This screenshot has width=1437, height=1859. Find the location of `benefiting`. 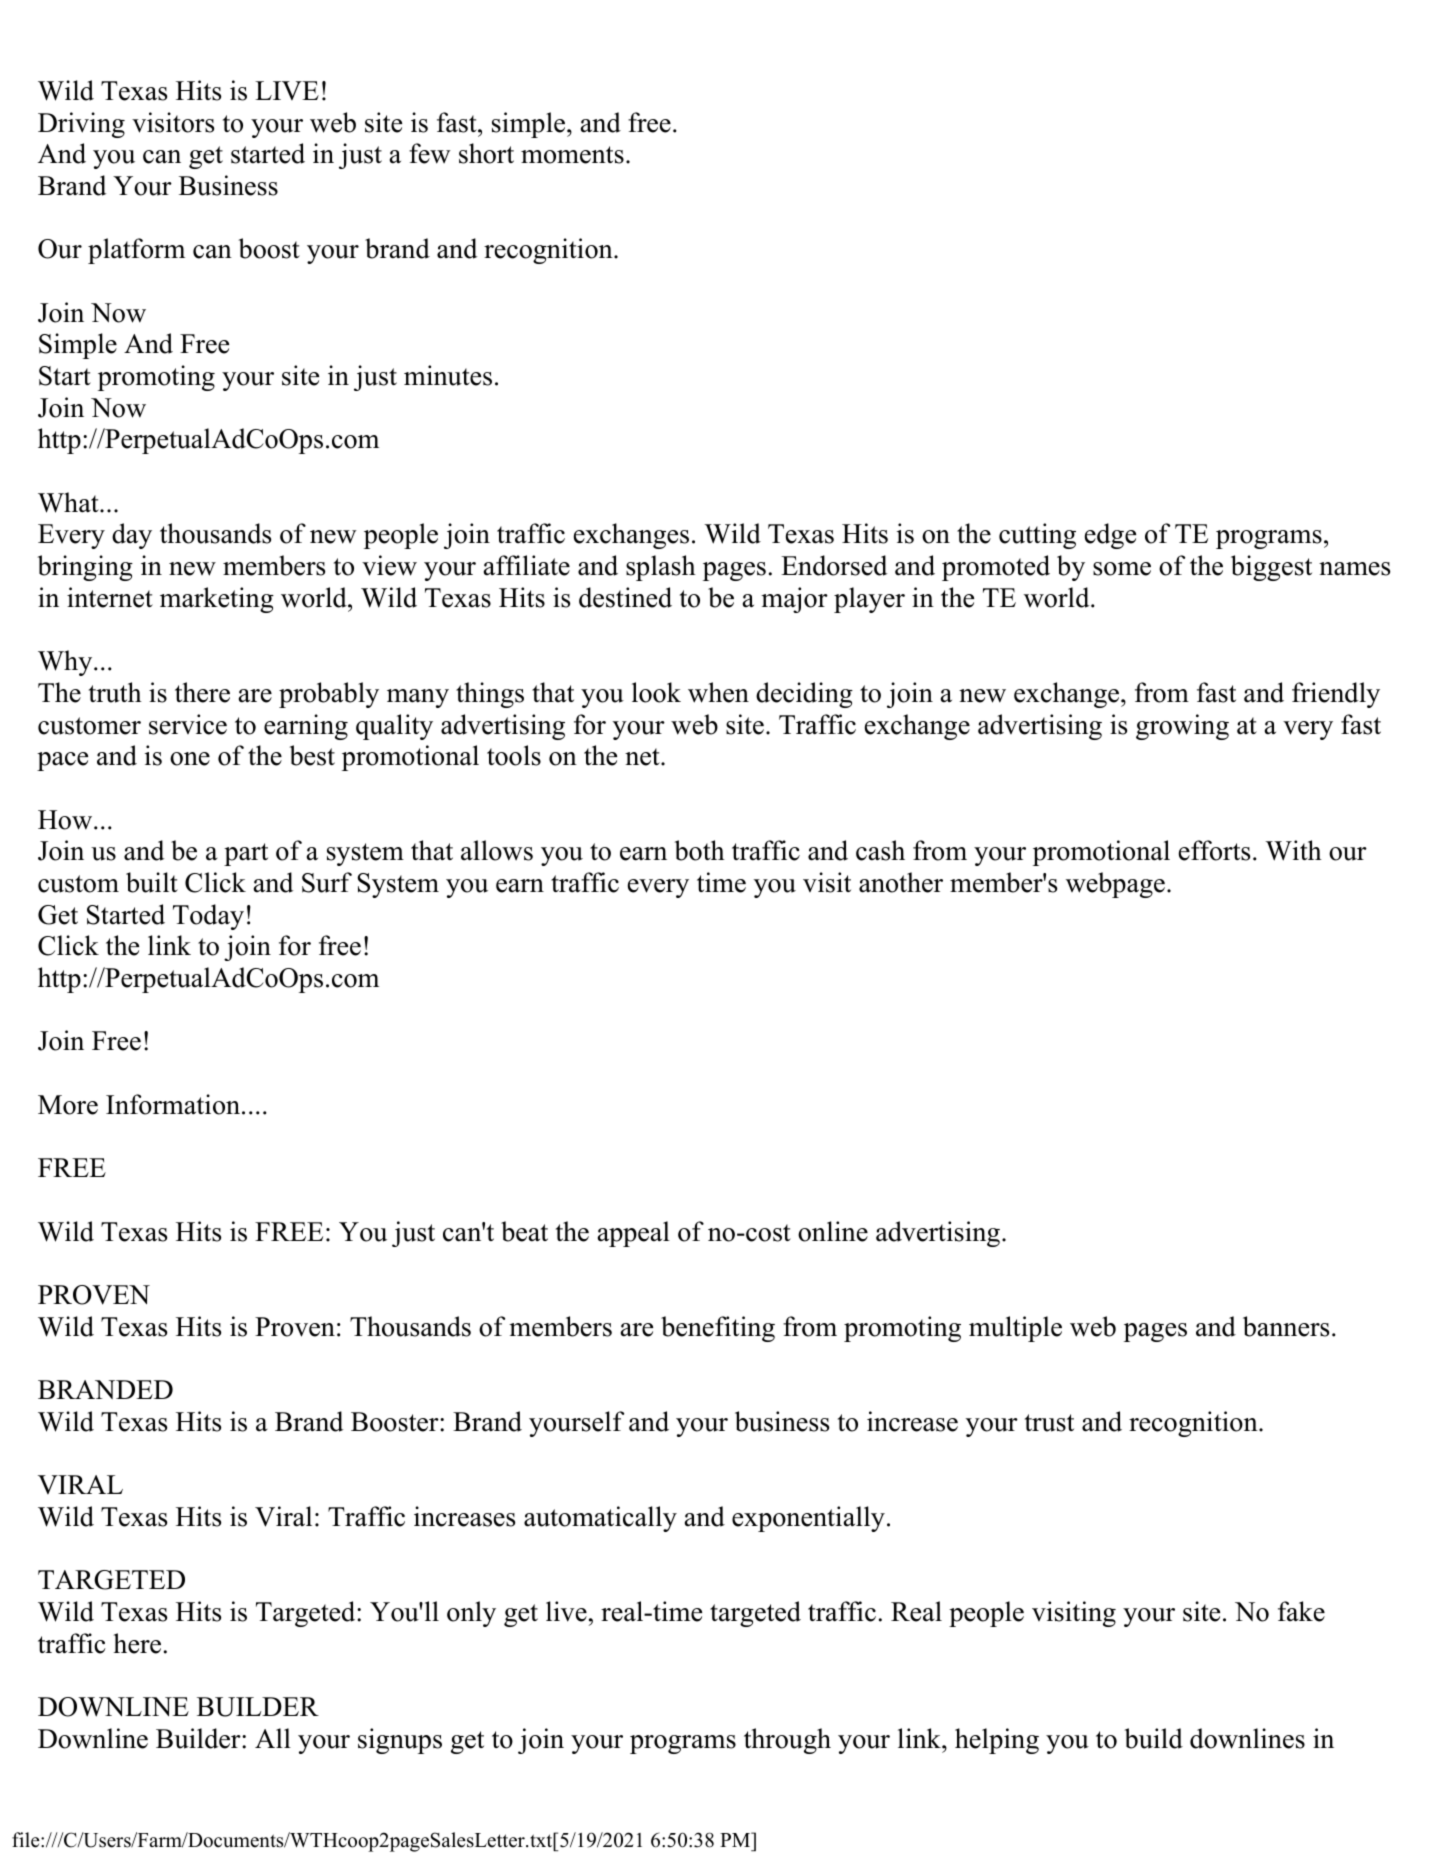

benefiting is located at coordinates (718, 1329).
